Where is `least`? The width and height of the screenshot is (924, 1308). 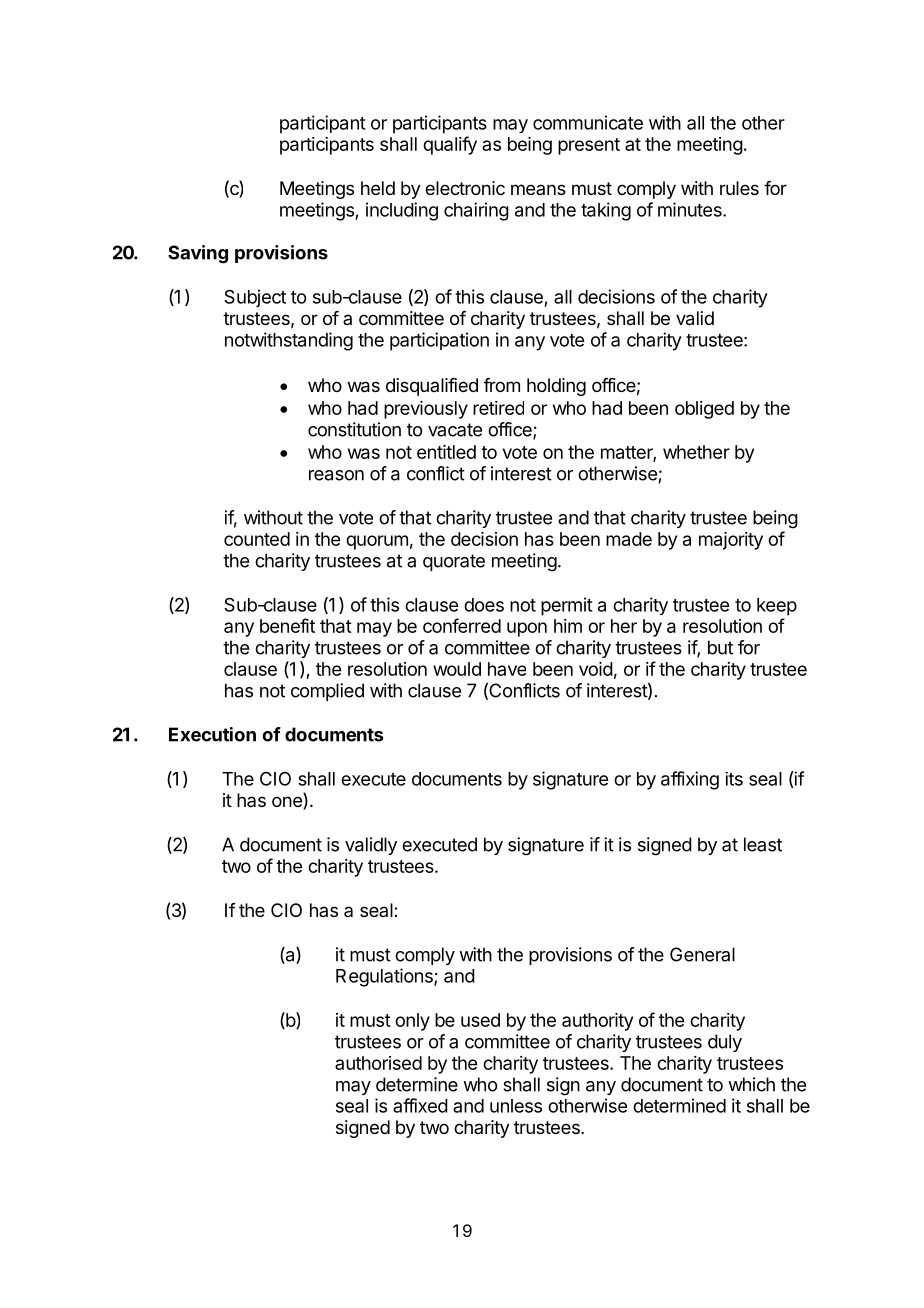
least is located at coordinates (763, 844).
